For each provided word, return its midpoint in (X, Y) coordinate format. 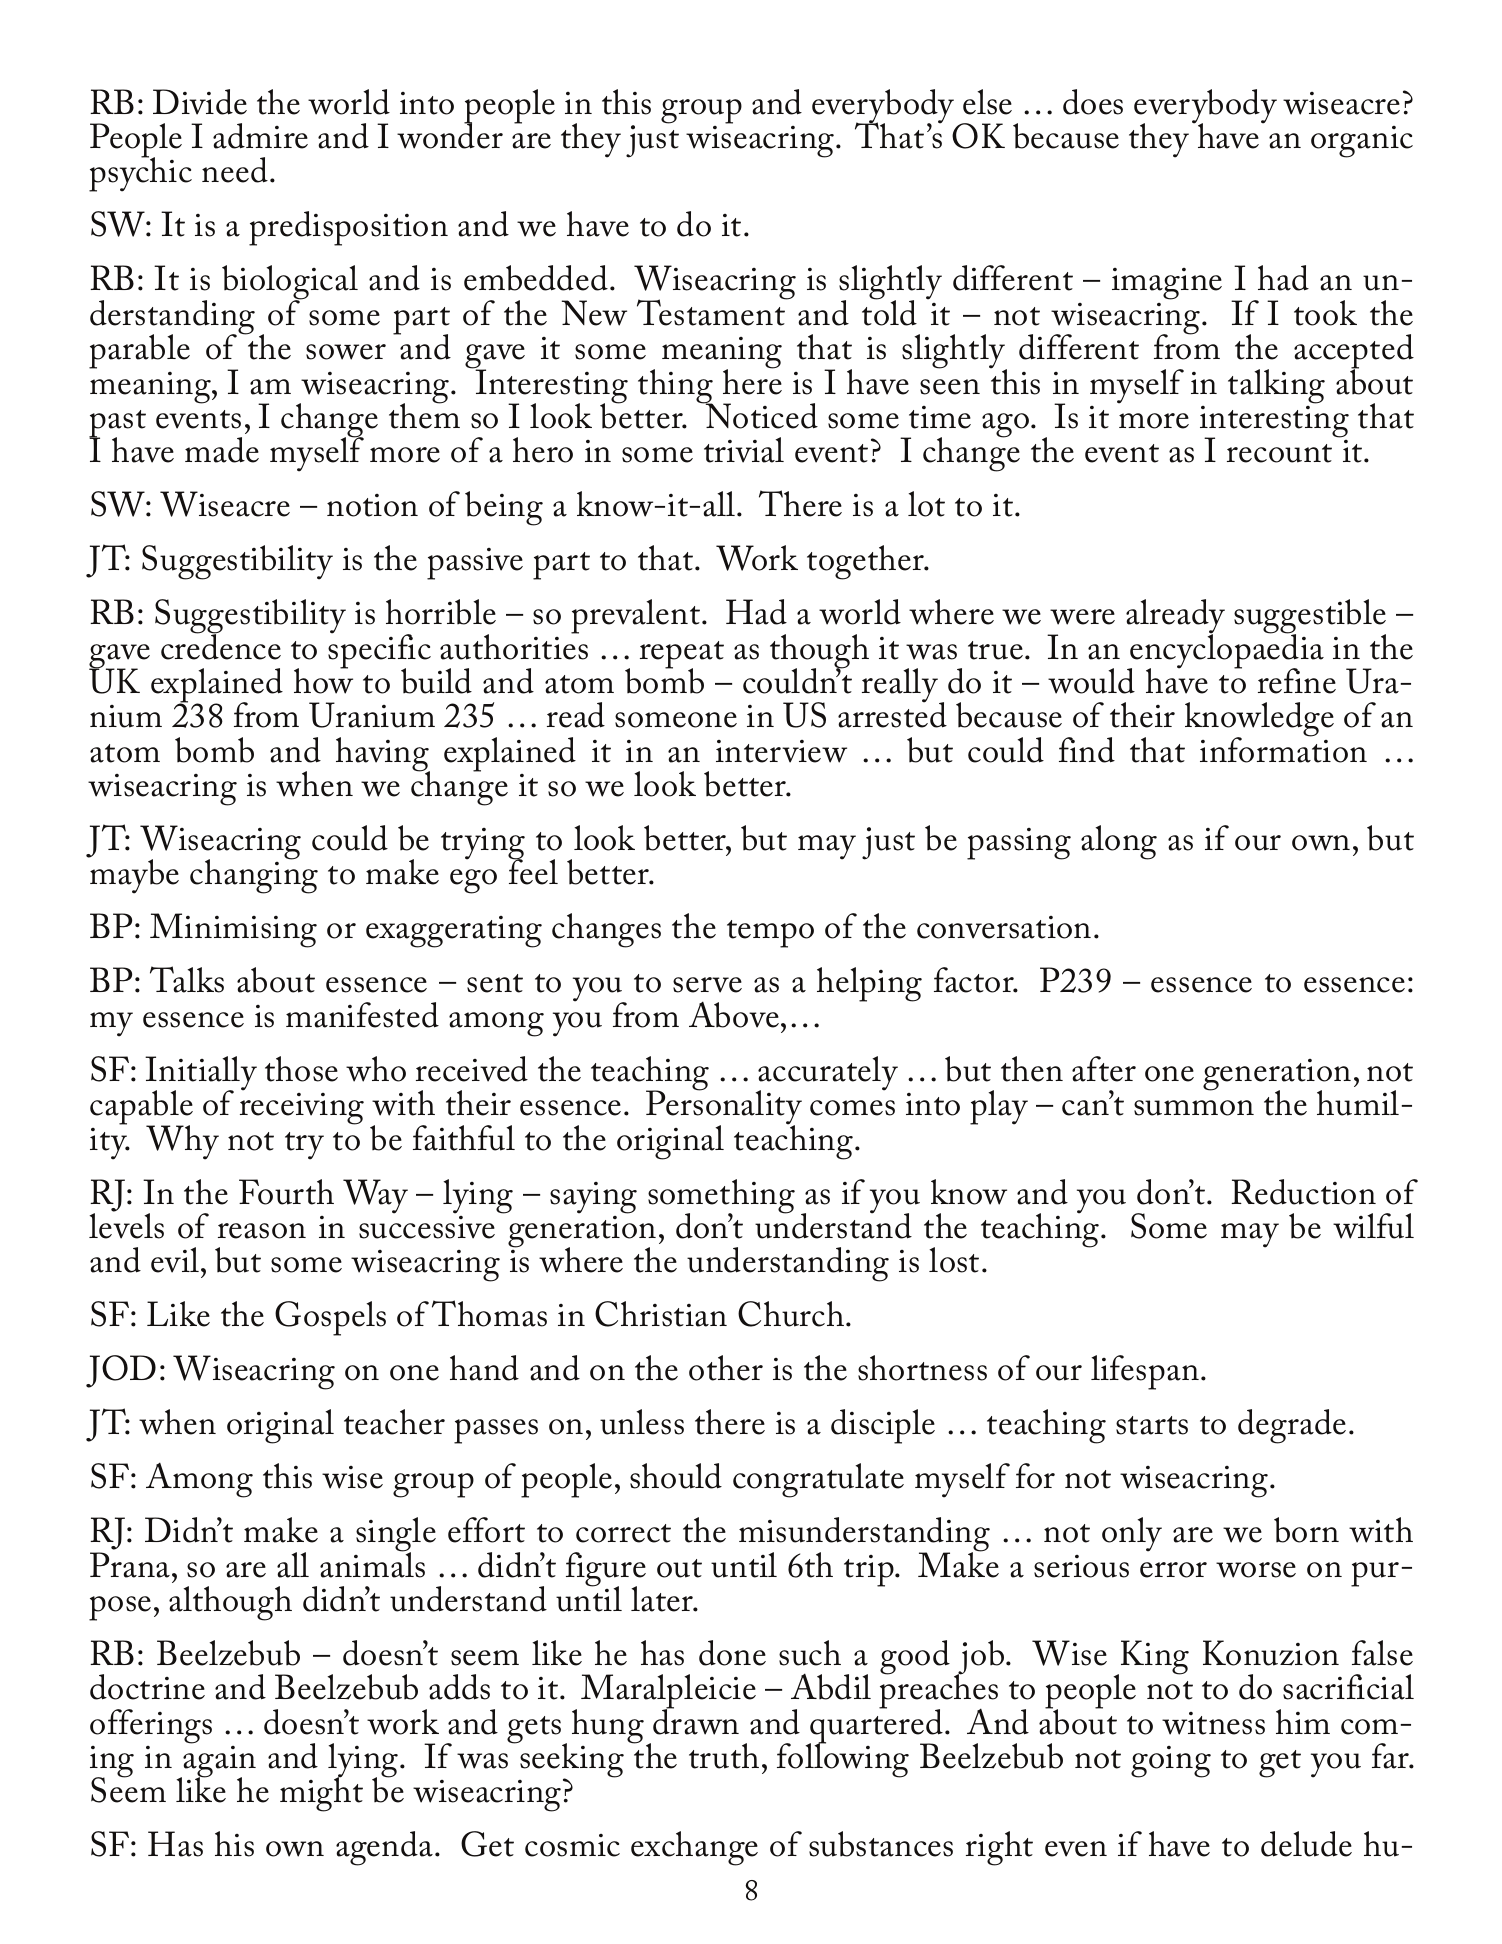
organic (1362, 142)
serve (707, 985)
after (1104, 1069)
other (726, 1368)
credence (221, 646)
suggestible (1310, 618)
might (321, 1794)
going (1171, 1762)
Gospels (330, 1318)
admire (260, 136)
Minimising (233, 930)
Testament (712, 311)
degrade (1292, 1426)
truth (724, 1756)
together (866, 562)
